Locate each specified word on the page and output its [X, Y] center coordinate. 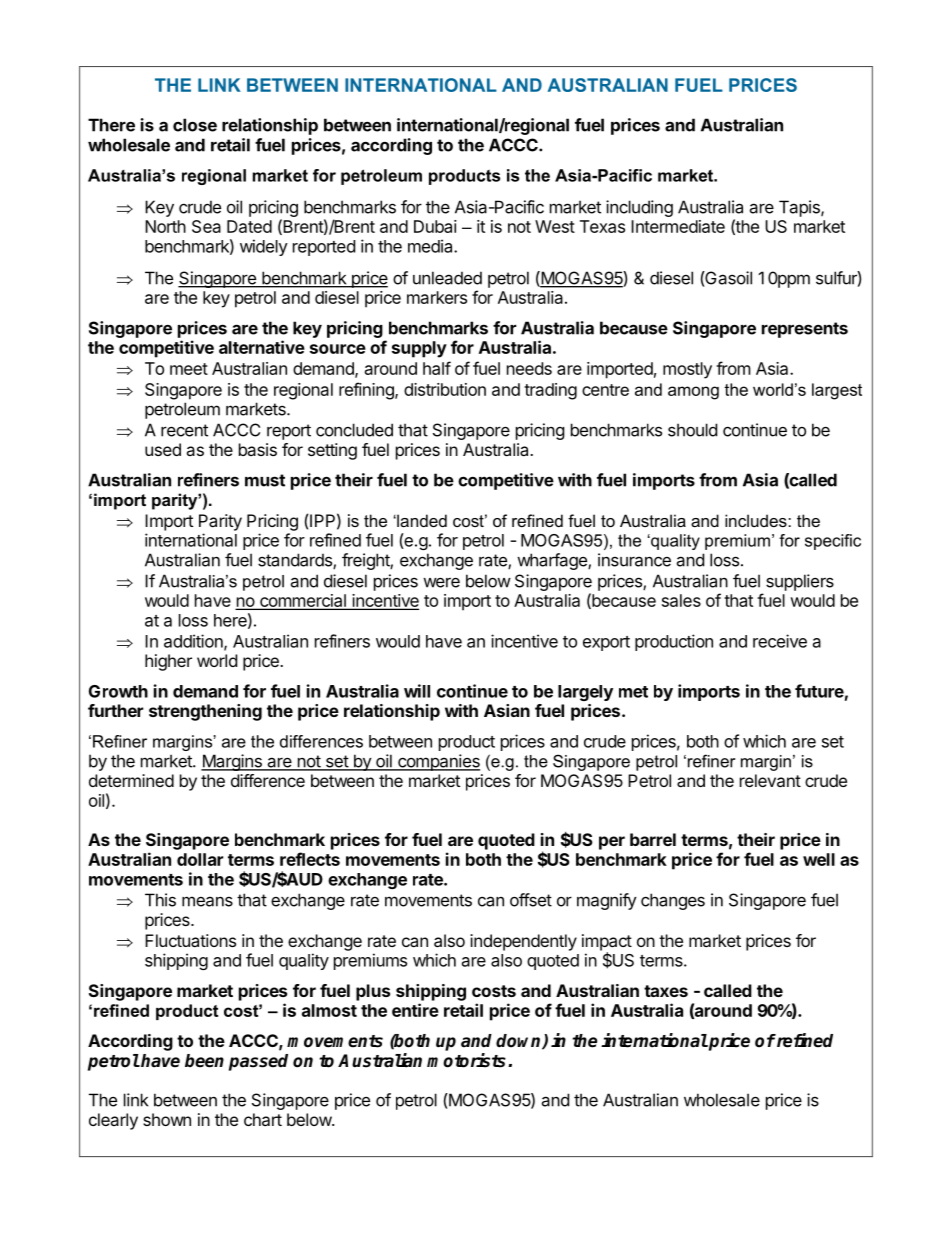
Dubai [435, 226]
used [163, 449]
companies [438, 762]
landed [421, 520]
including [639, 208]
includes [757, 520]
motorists [468, 1060]
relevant [770, 780]
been [204, 1061]
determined [131, 780]
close [195, 125]
